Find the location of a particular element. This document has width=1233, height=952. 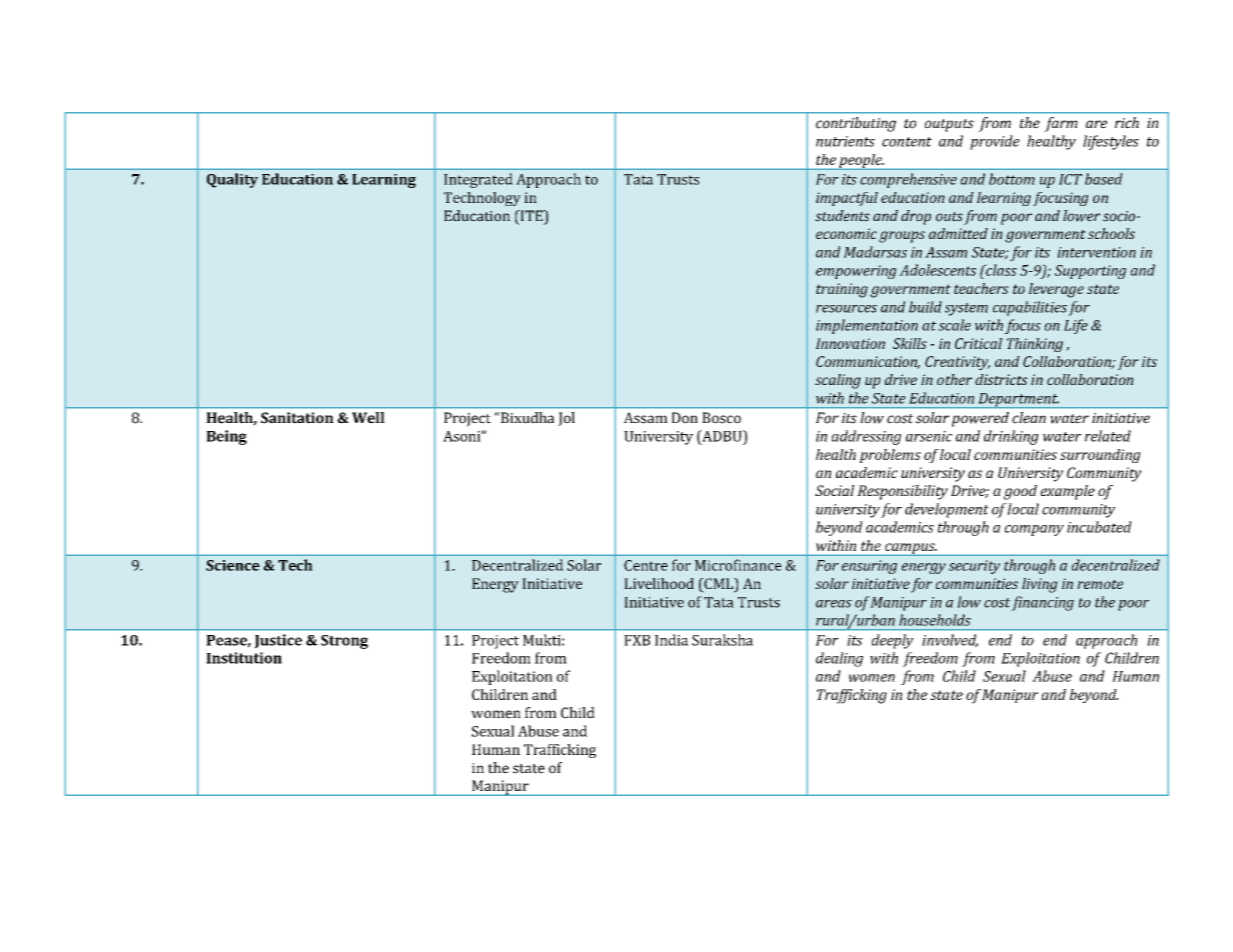

Quality is located at coordinates (232, 180).
